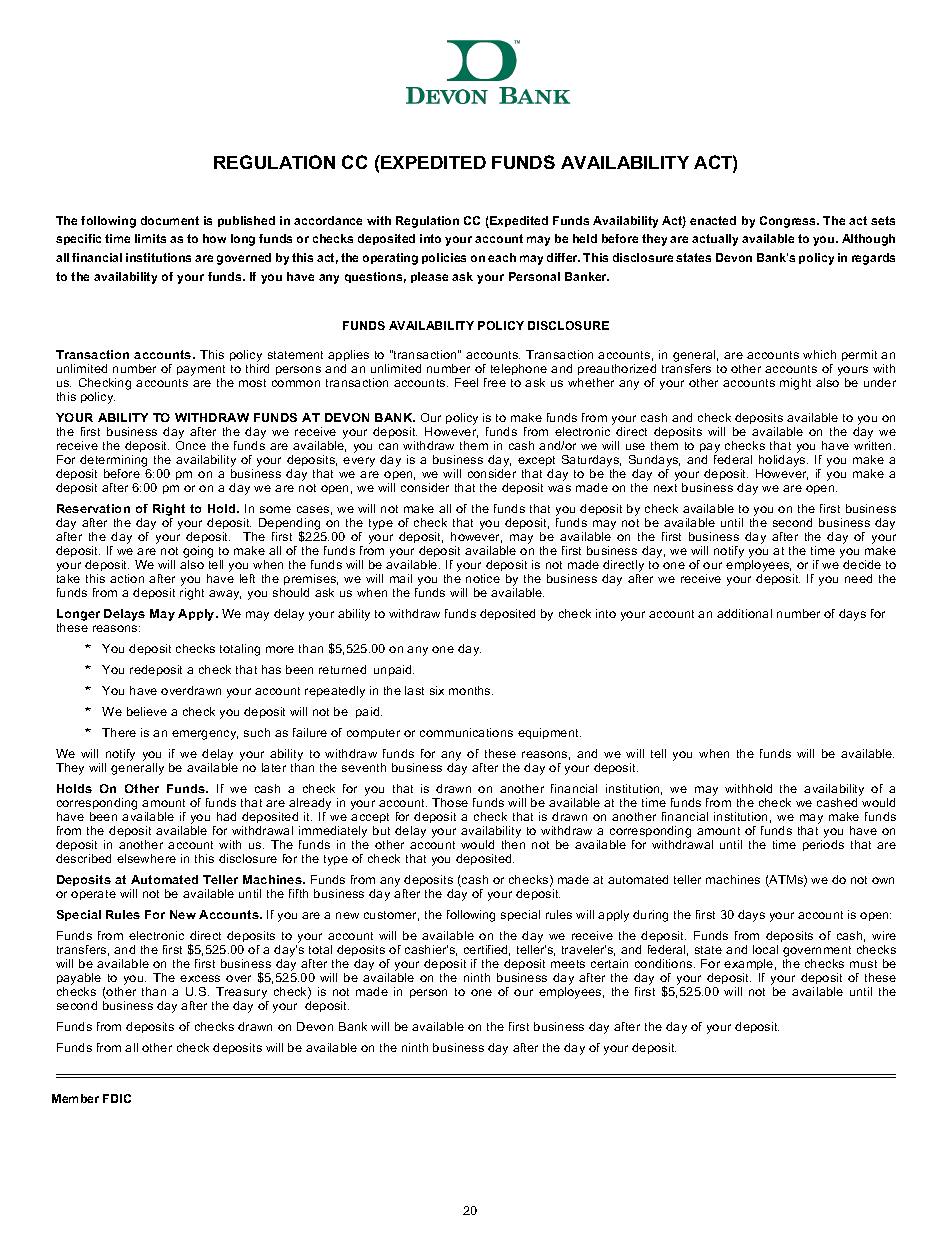  Describe the element at coordinates (789, 222) in the screenshot. I see `Congress` at that location.
